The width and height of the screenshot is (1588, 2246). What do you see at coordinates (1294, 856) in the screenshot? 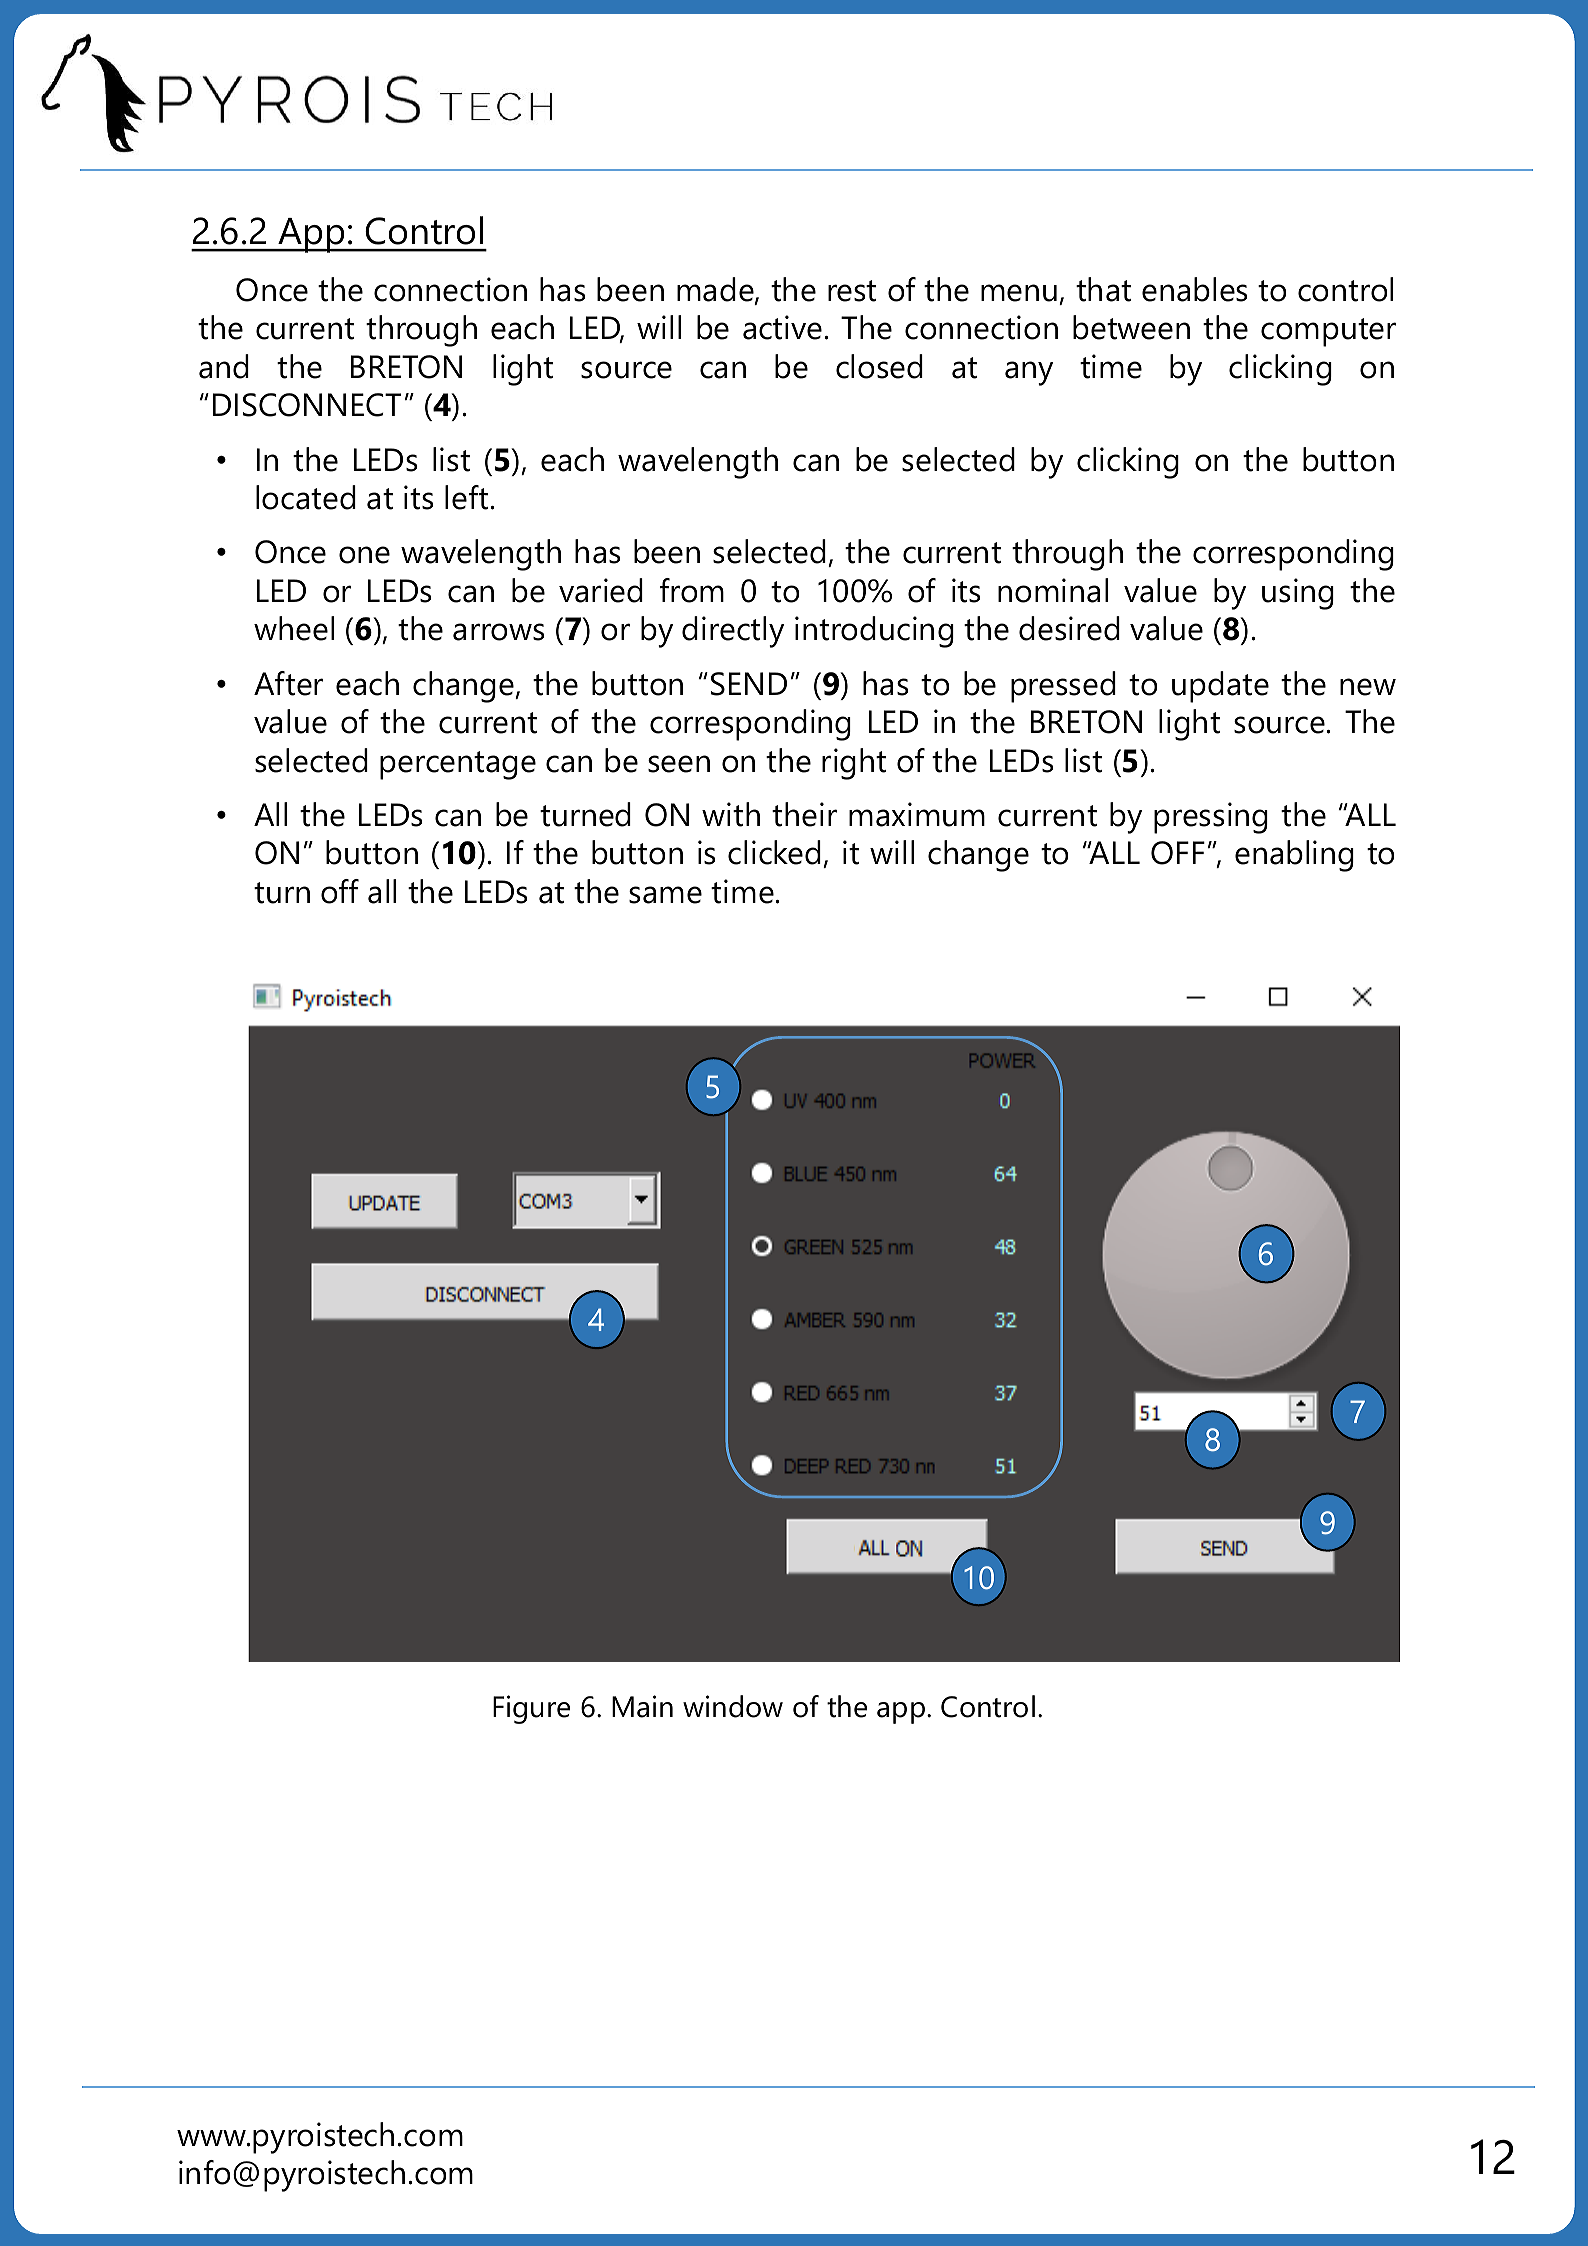
I see `enabling` at bounding box center [1294, 856].
